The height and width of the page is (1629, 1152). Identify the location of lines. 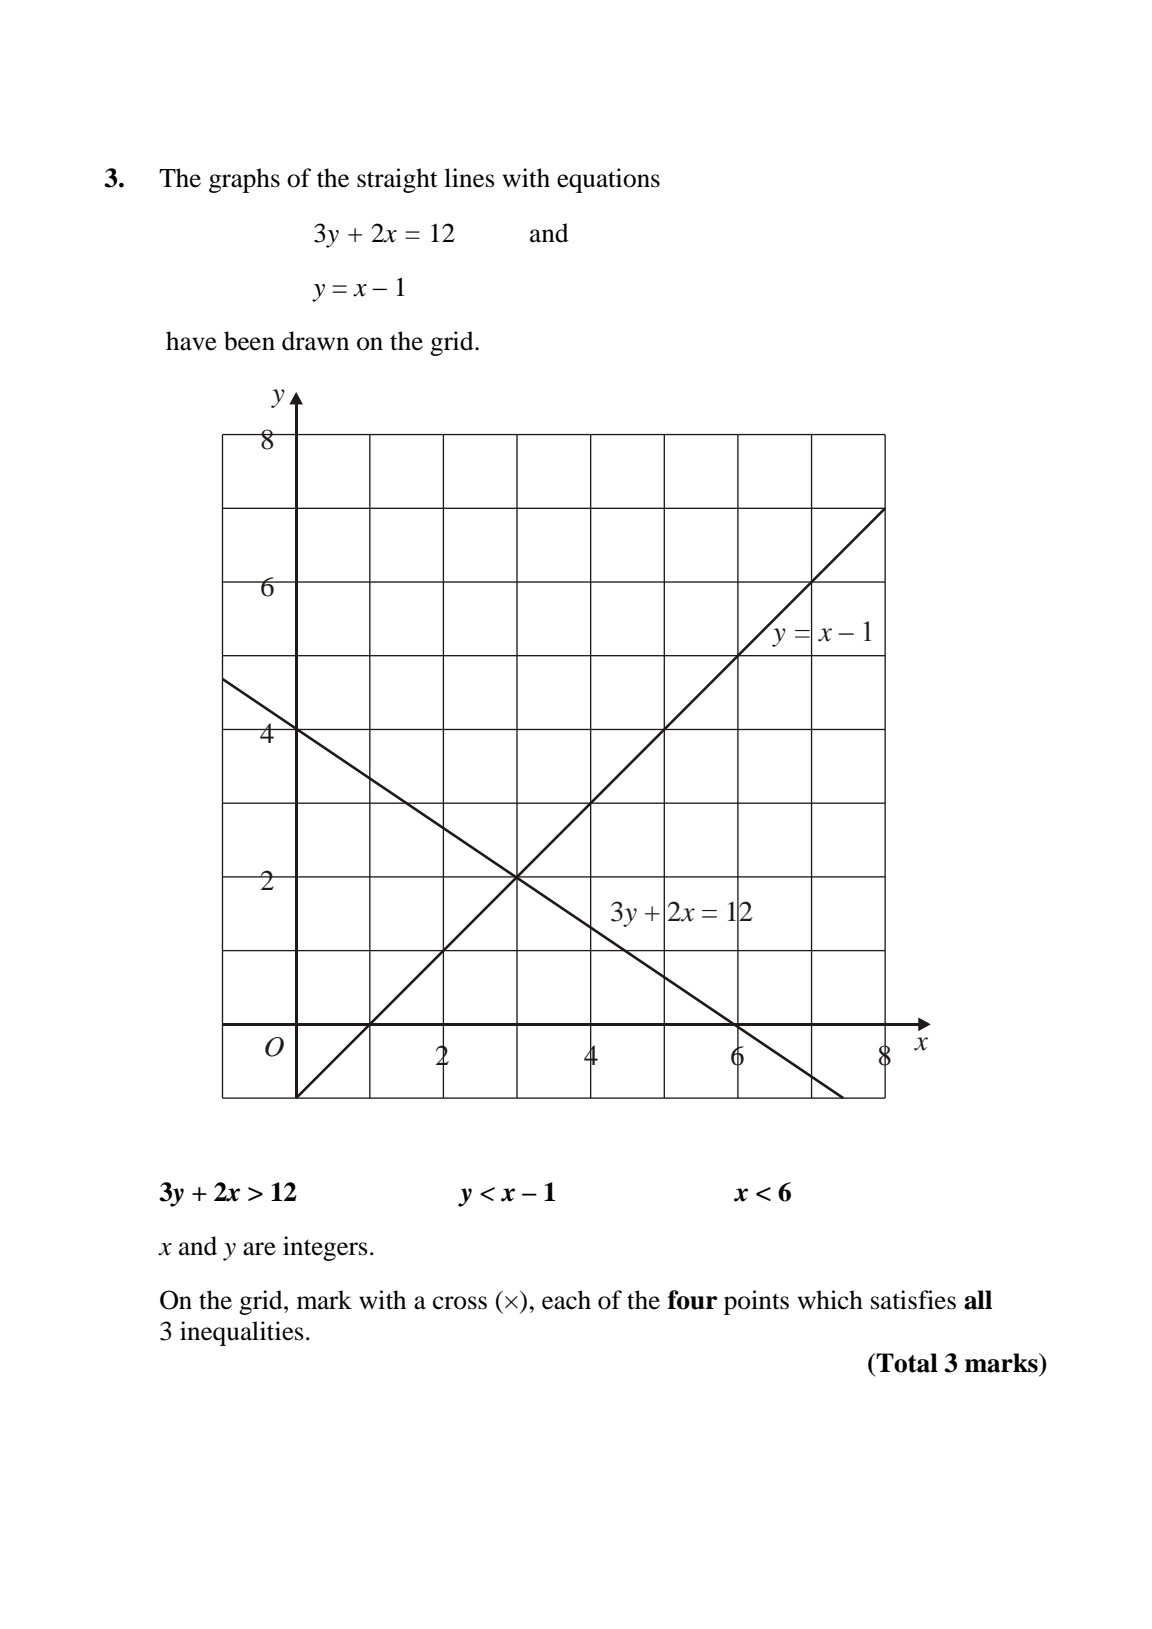
(469, 178).
